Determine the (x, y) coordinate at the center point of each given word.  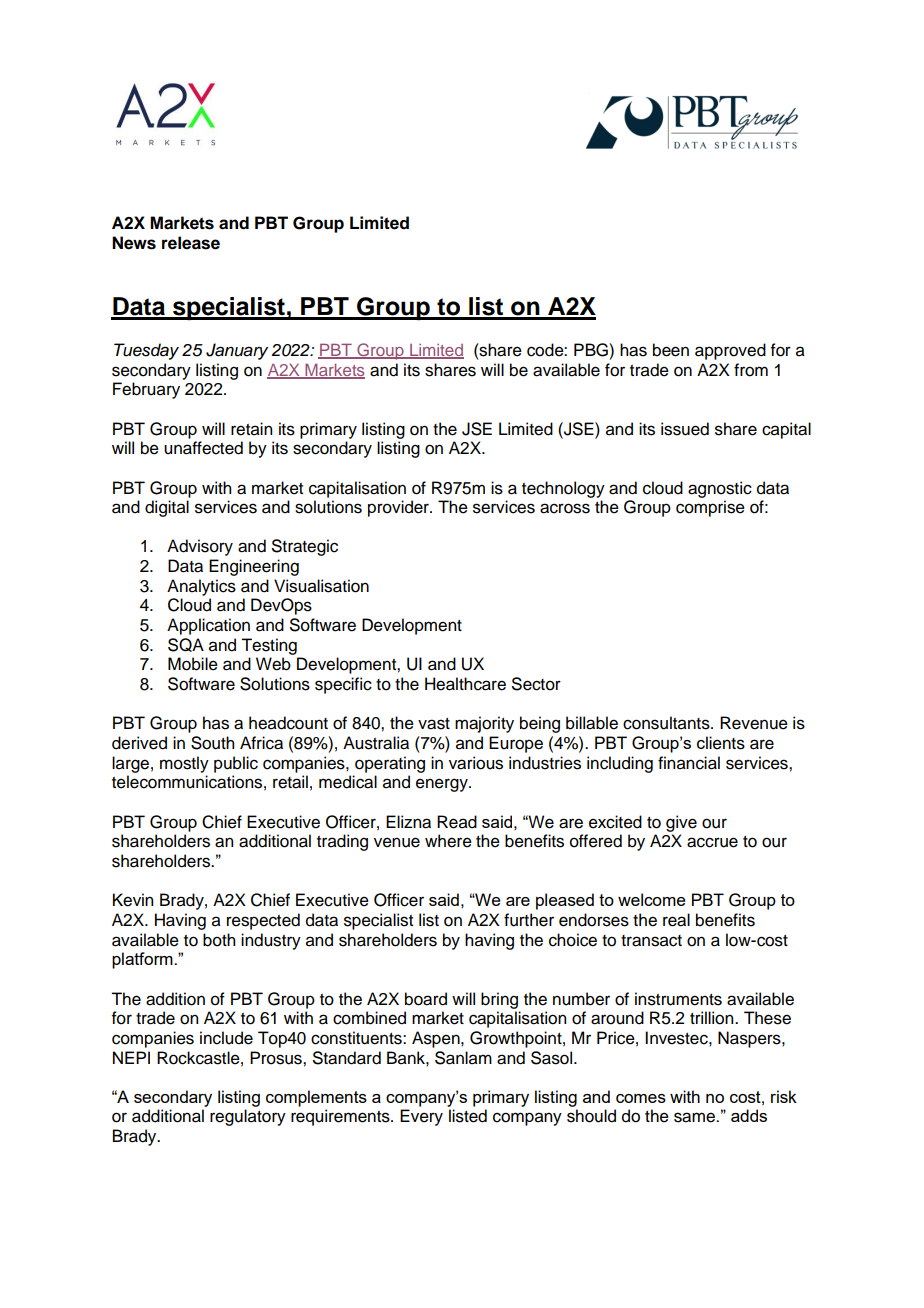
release (191, 243)
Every (421, 1117)
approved (730, 351)
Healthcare (465, 684)
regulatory (248, 1117)
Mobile (193, 664)
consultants (667, 723)
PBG (592, 350)
